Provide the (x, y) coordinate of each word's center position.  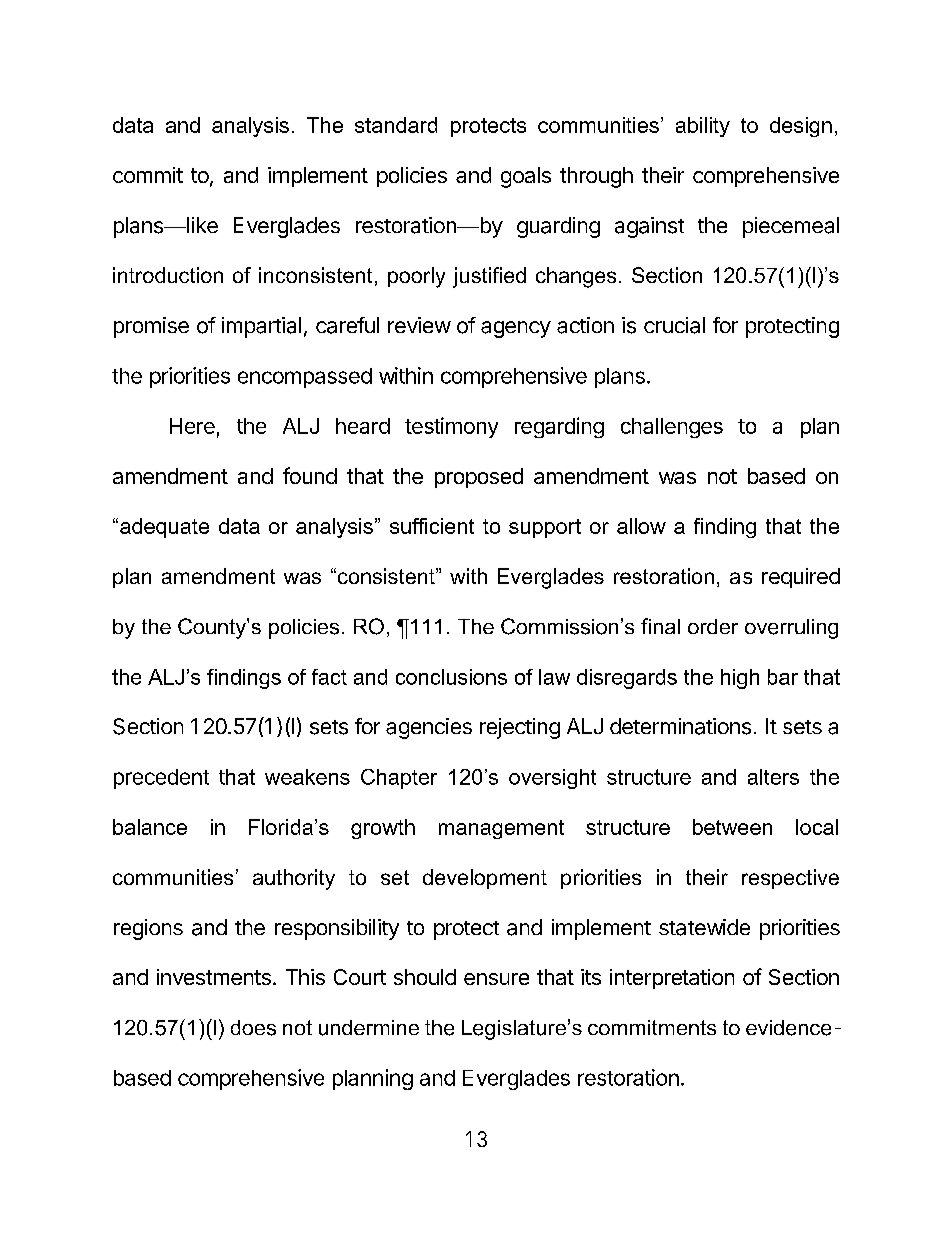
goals (526, 177)
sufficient (432, 526)
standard (396, 125)
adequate (164, 528)
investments (214, 977)
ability (703, 127)
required (801, 578)
